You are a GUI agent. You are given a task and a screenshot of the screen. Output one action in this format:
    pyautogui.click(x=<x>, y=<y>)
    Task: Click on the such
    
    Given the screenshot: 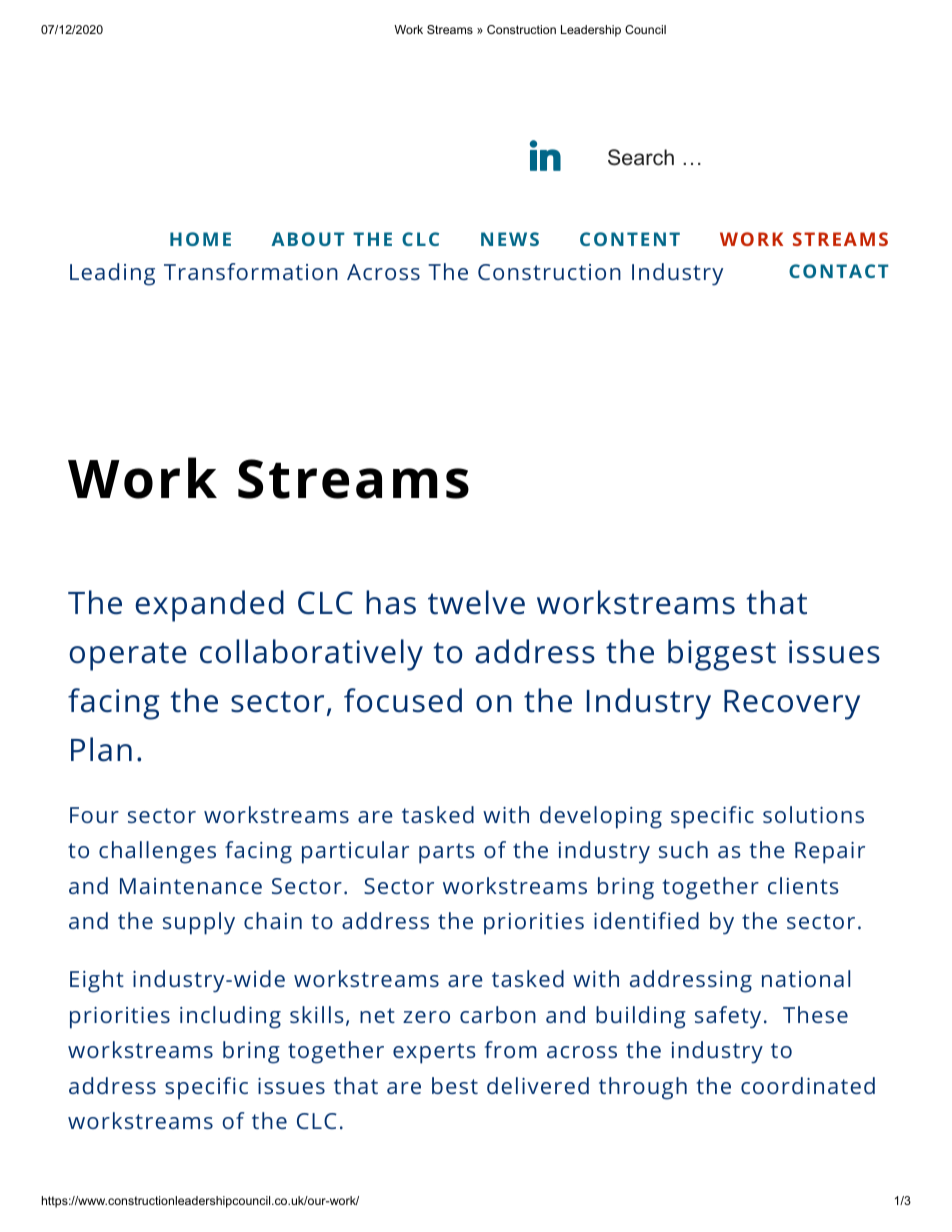 What is the action you would take?
    pyautogui.click(x=683, y=849)
